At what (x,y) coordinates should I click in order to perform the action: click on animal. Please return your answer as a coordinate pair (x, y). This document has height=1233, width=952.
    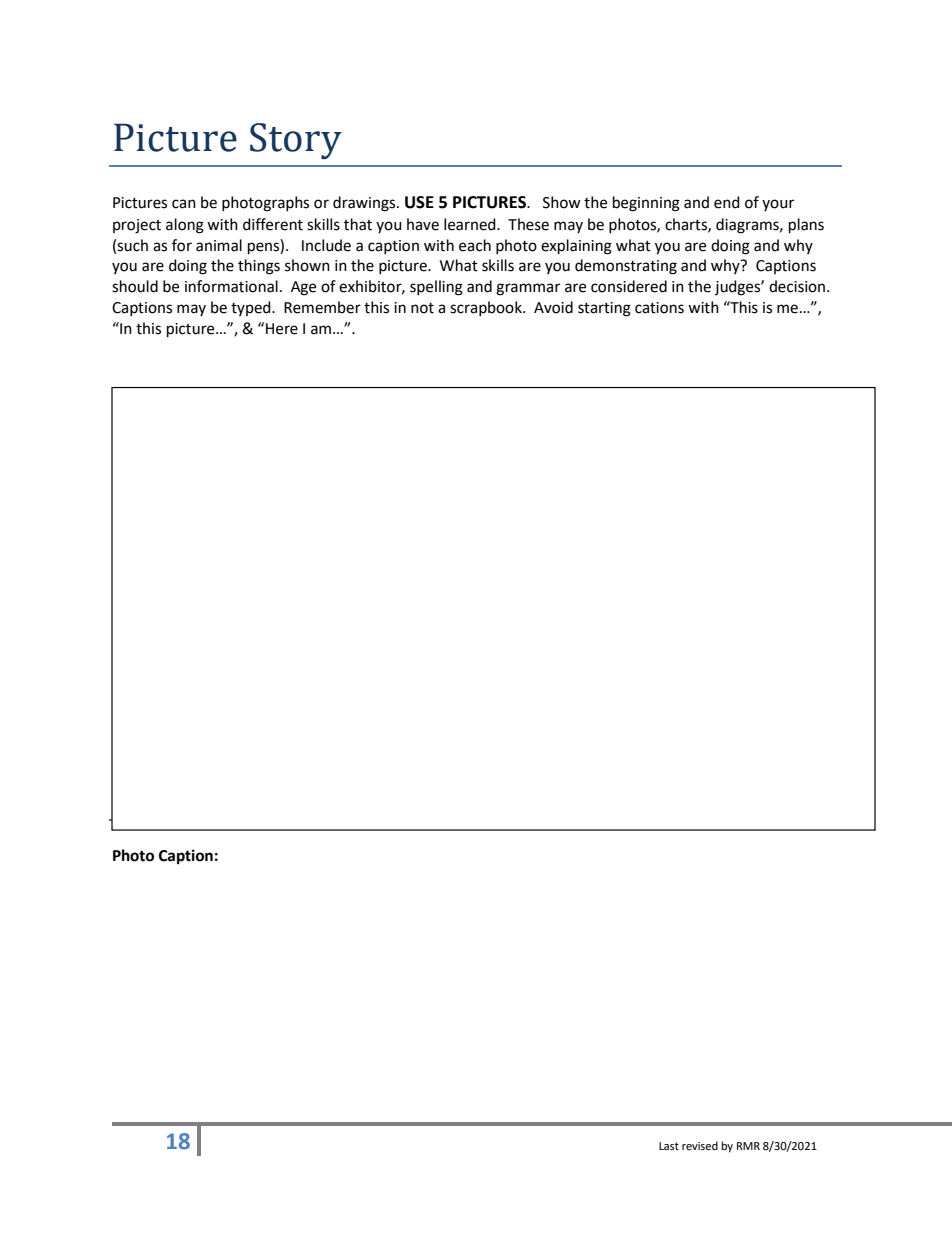
    Looking at the image, I should click on (219, 245).
